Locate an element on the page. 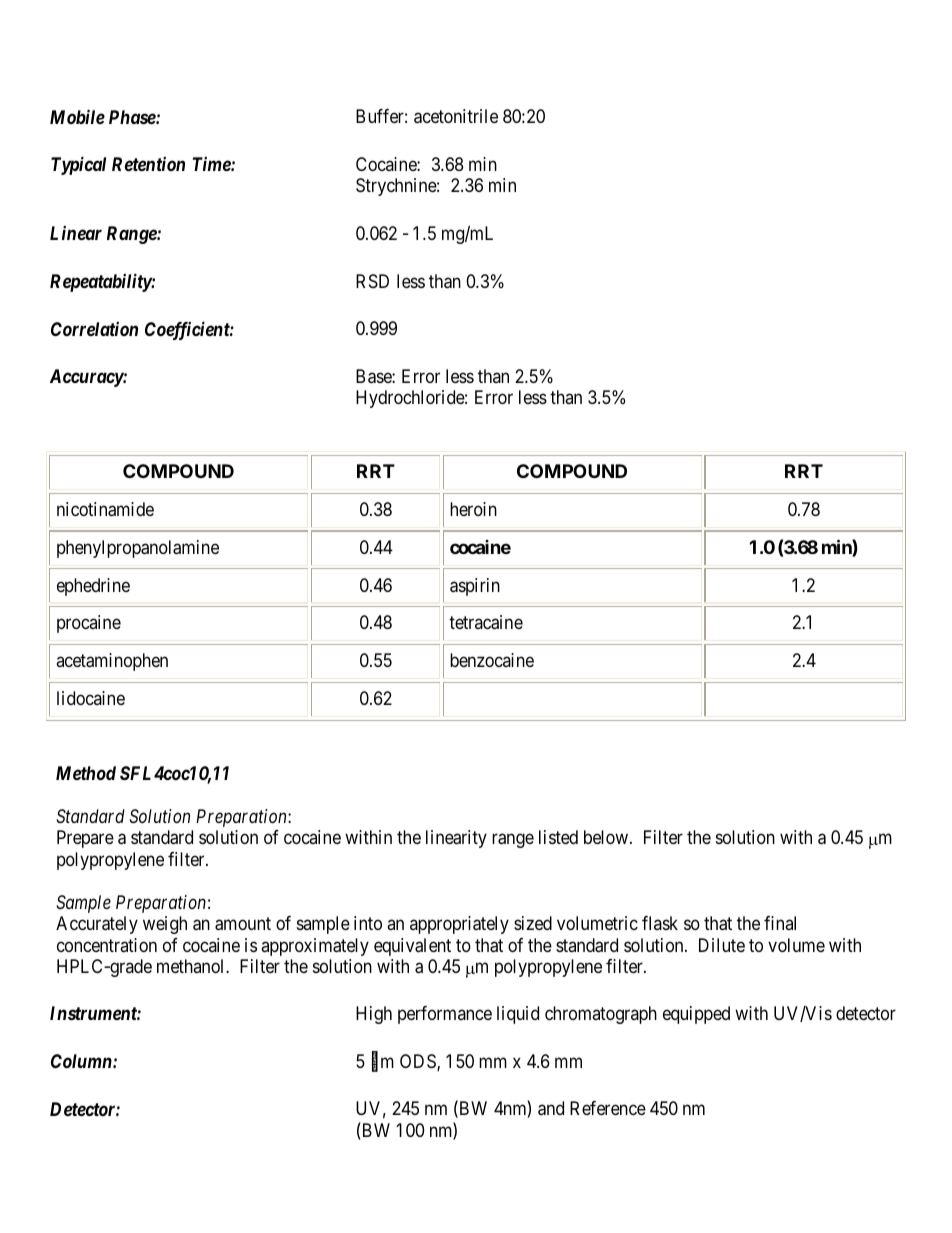 The height and width of the image is (1233, 952). nicotinamide is located at coordinates (105, 509).
